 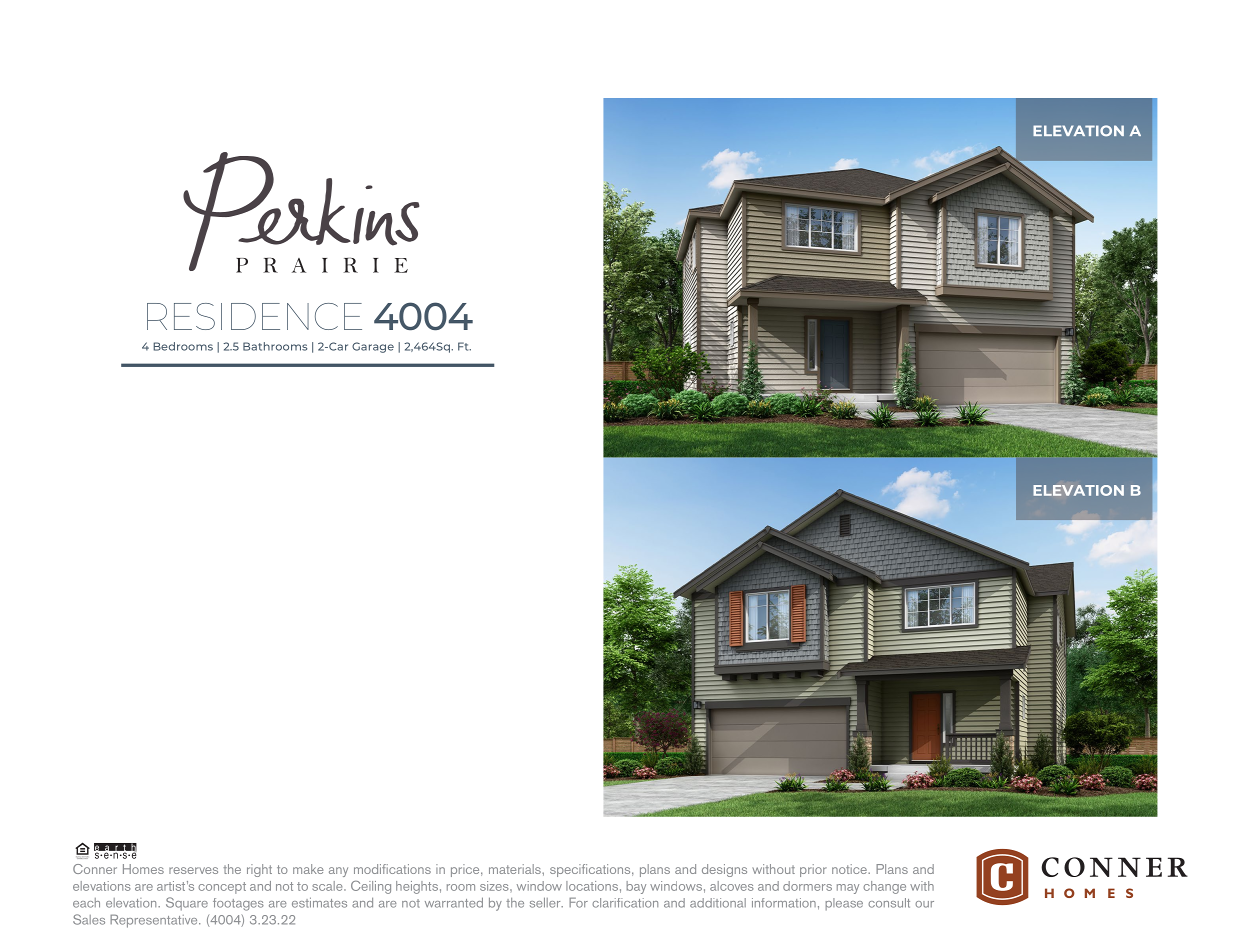 I want to click on seller, so click(x=546, y=902).
